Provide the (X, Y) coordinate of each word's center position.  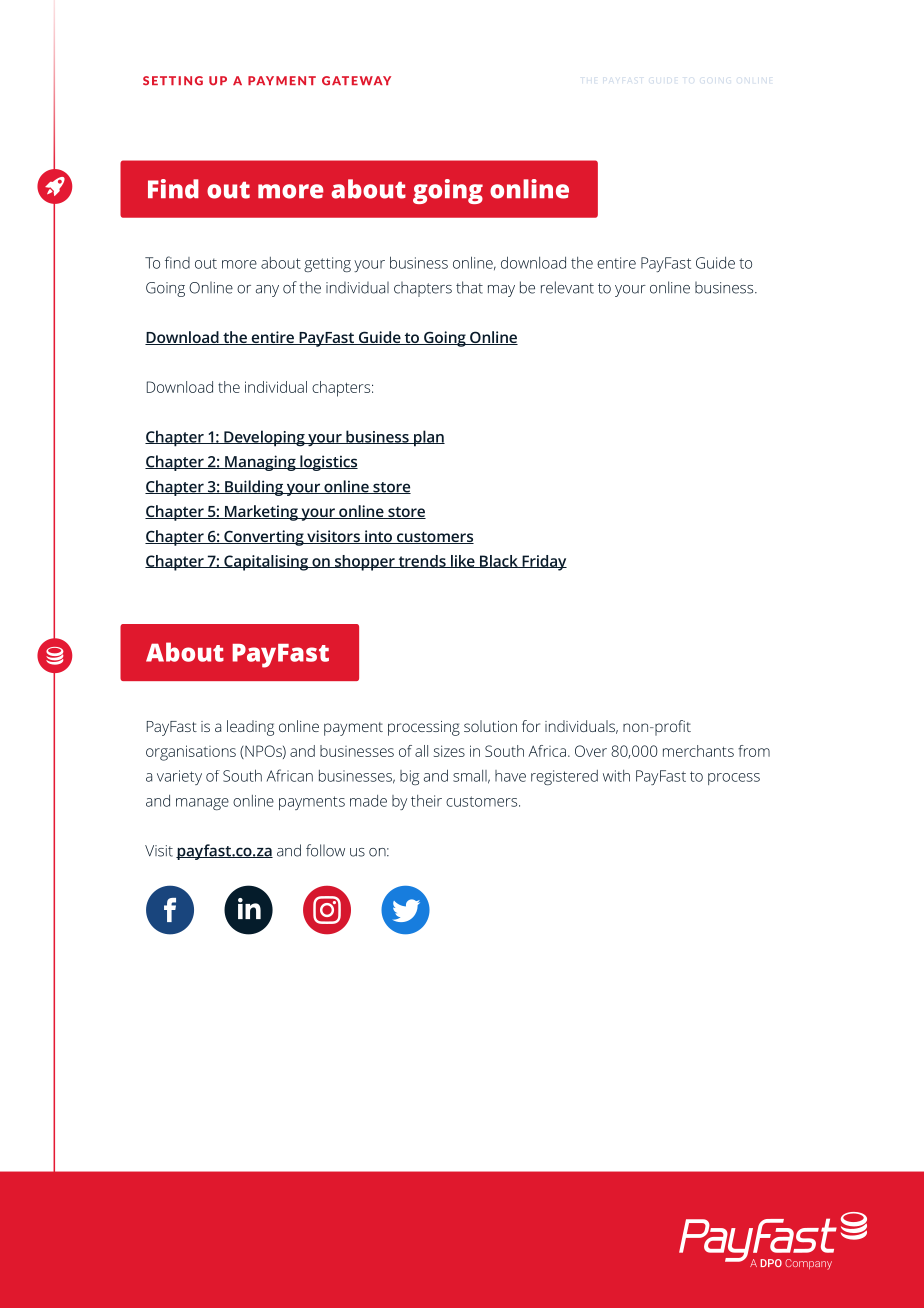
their (426, 801)
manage (202, 804)
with (616, 776)
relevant (567, 287)
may (501, 291)
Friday (543, 563)
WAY (375, 80)
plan (428, 438)
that (469, 287)
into (379, 537)
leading (250, 728)
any (267, 291)
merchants (698, 751)
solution (490, 726)
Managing (260, 463)
